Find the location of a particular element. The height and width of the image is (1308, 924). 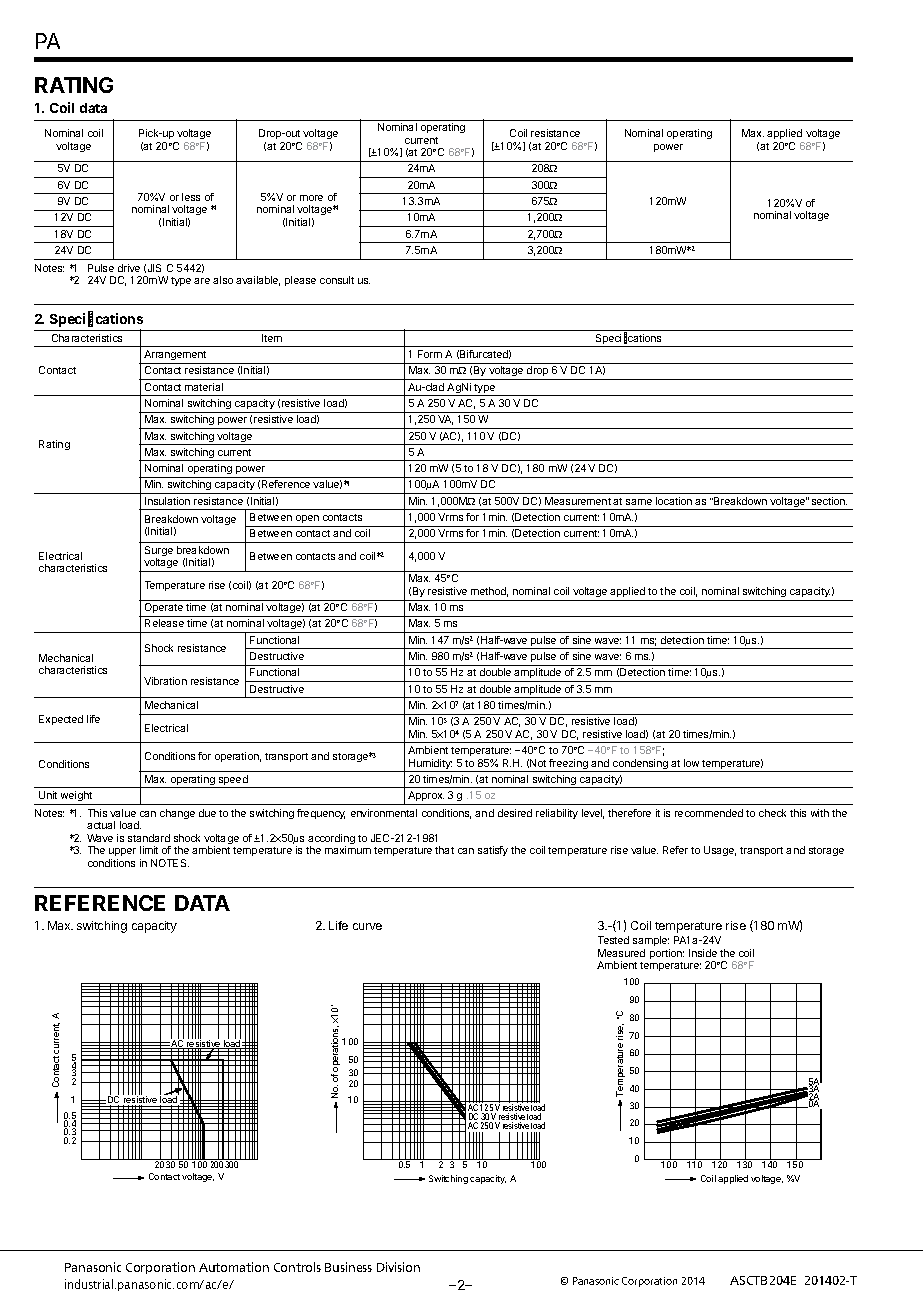

condensing is located at coordinates (640, 765).
